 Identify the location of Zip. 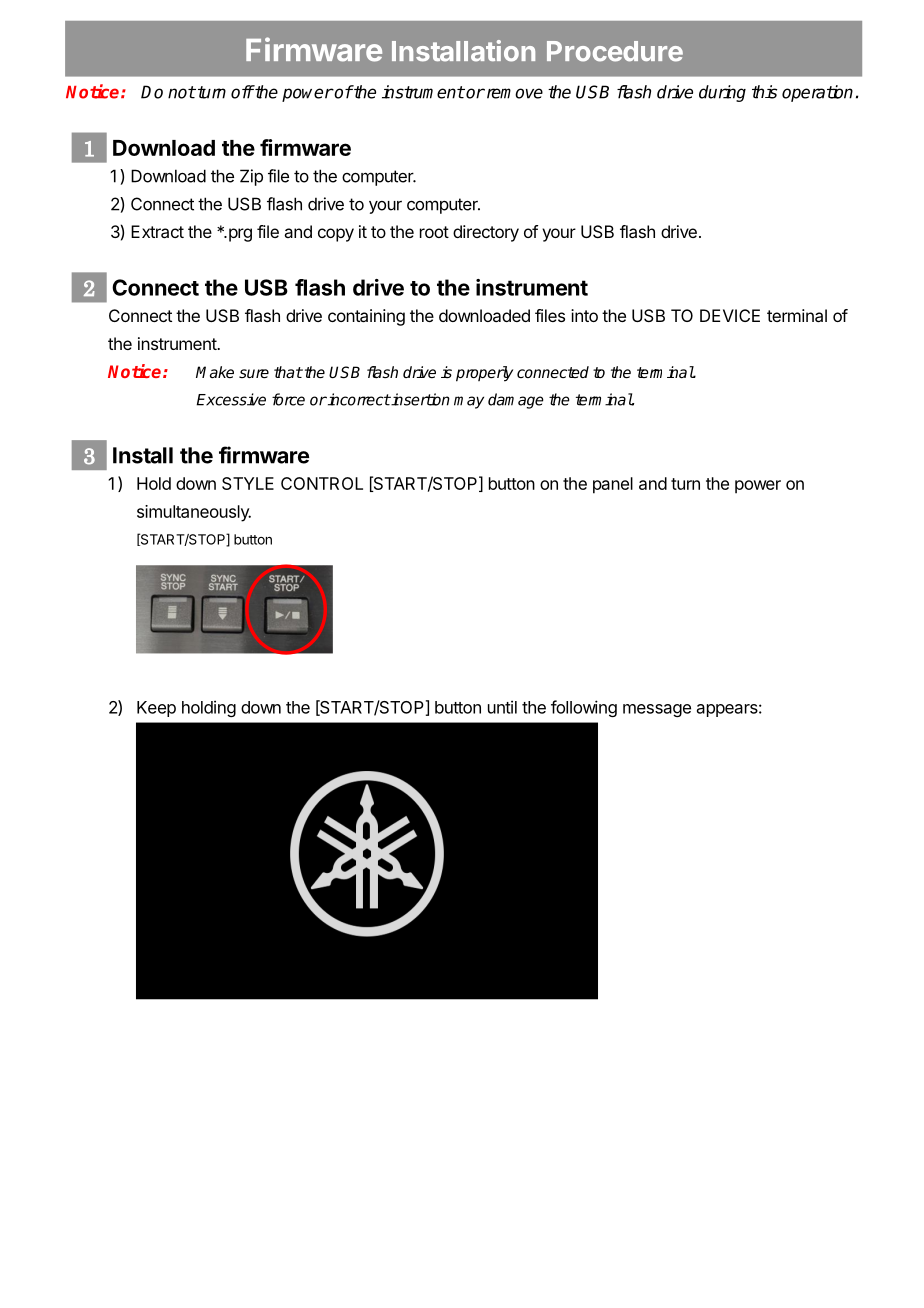
(251, 177).
